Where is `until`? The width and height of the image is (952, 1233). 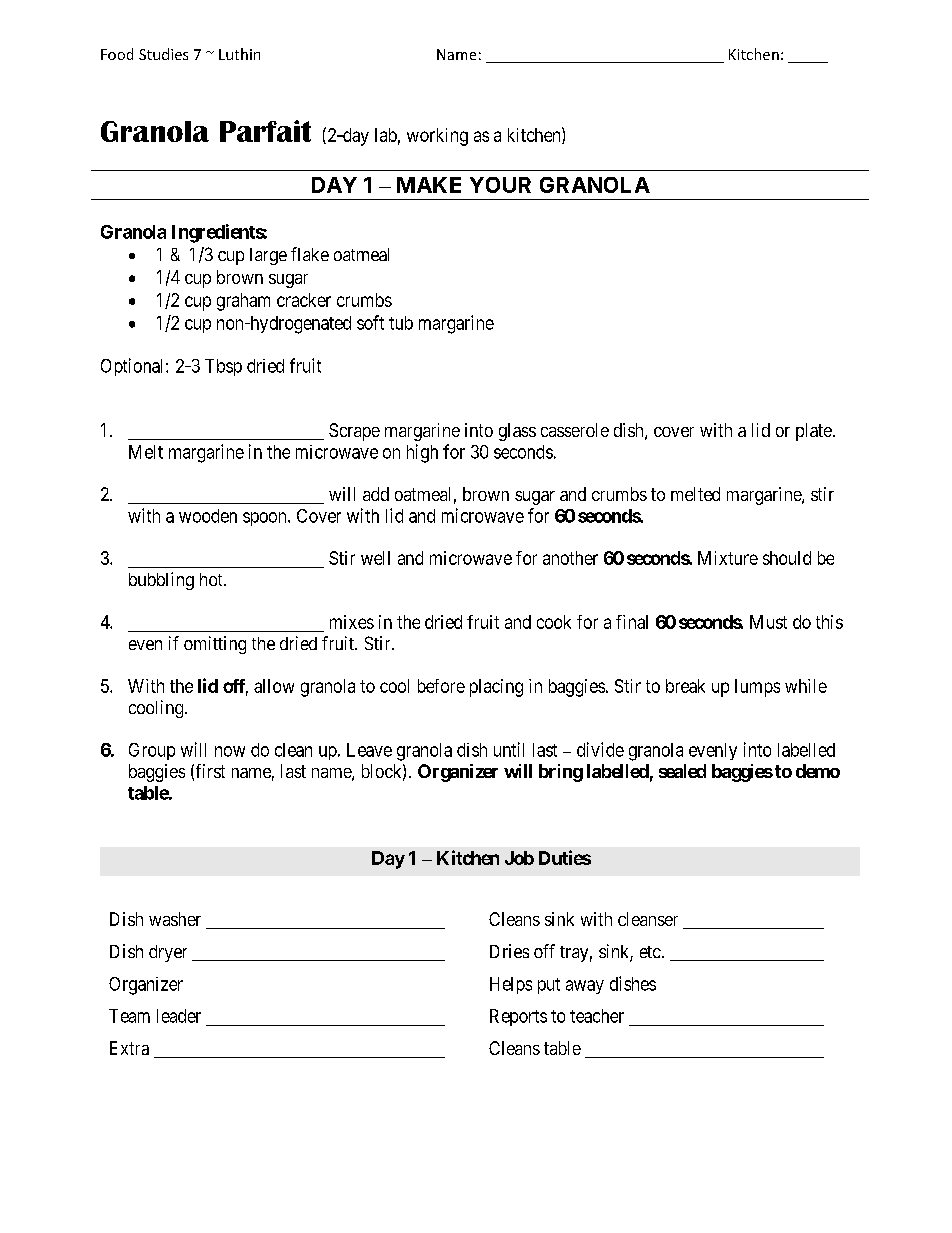
until is located at coordinates (509, 749).
